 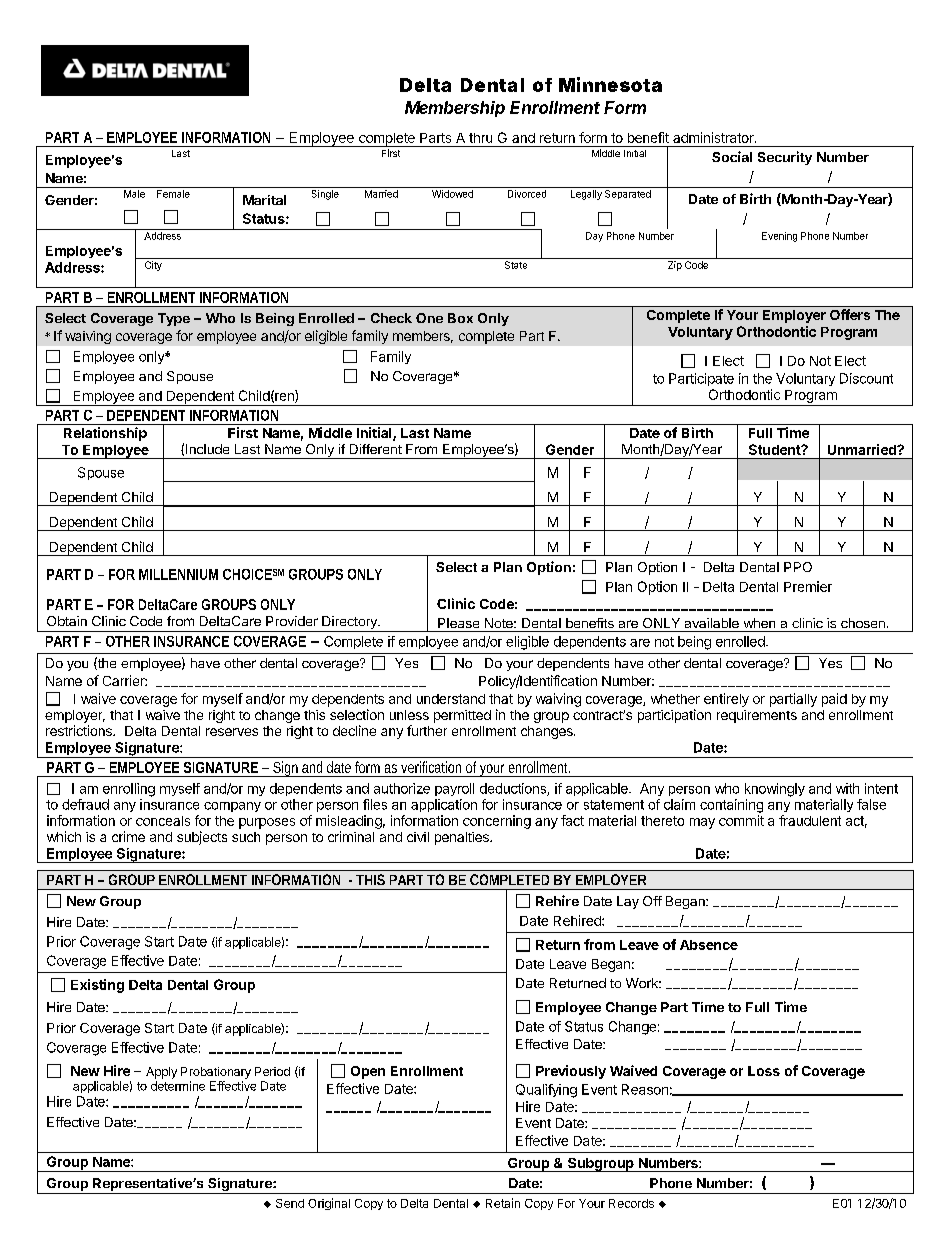 What do you see at coordinates (480, 138) in the screenshot?
I see `thru` at bounding box center [480, 138].
